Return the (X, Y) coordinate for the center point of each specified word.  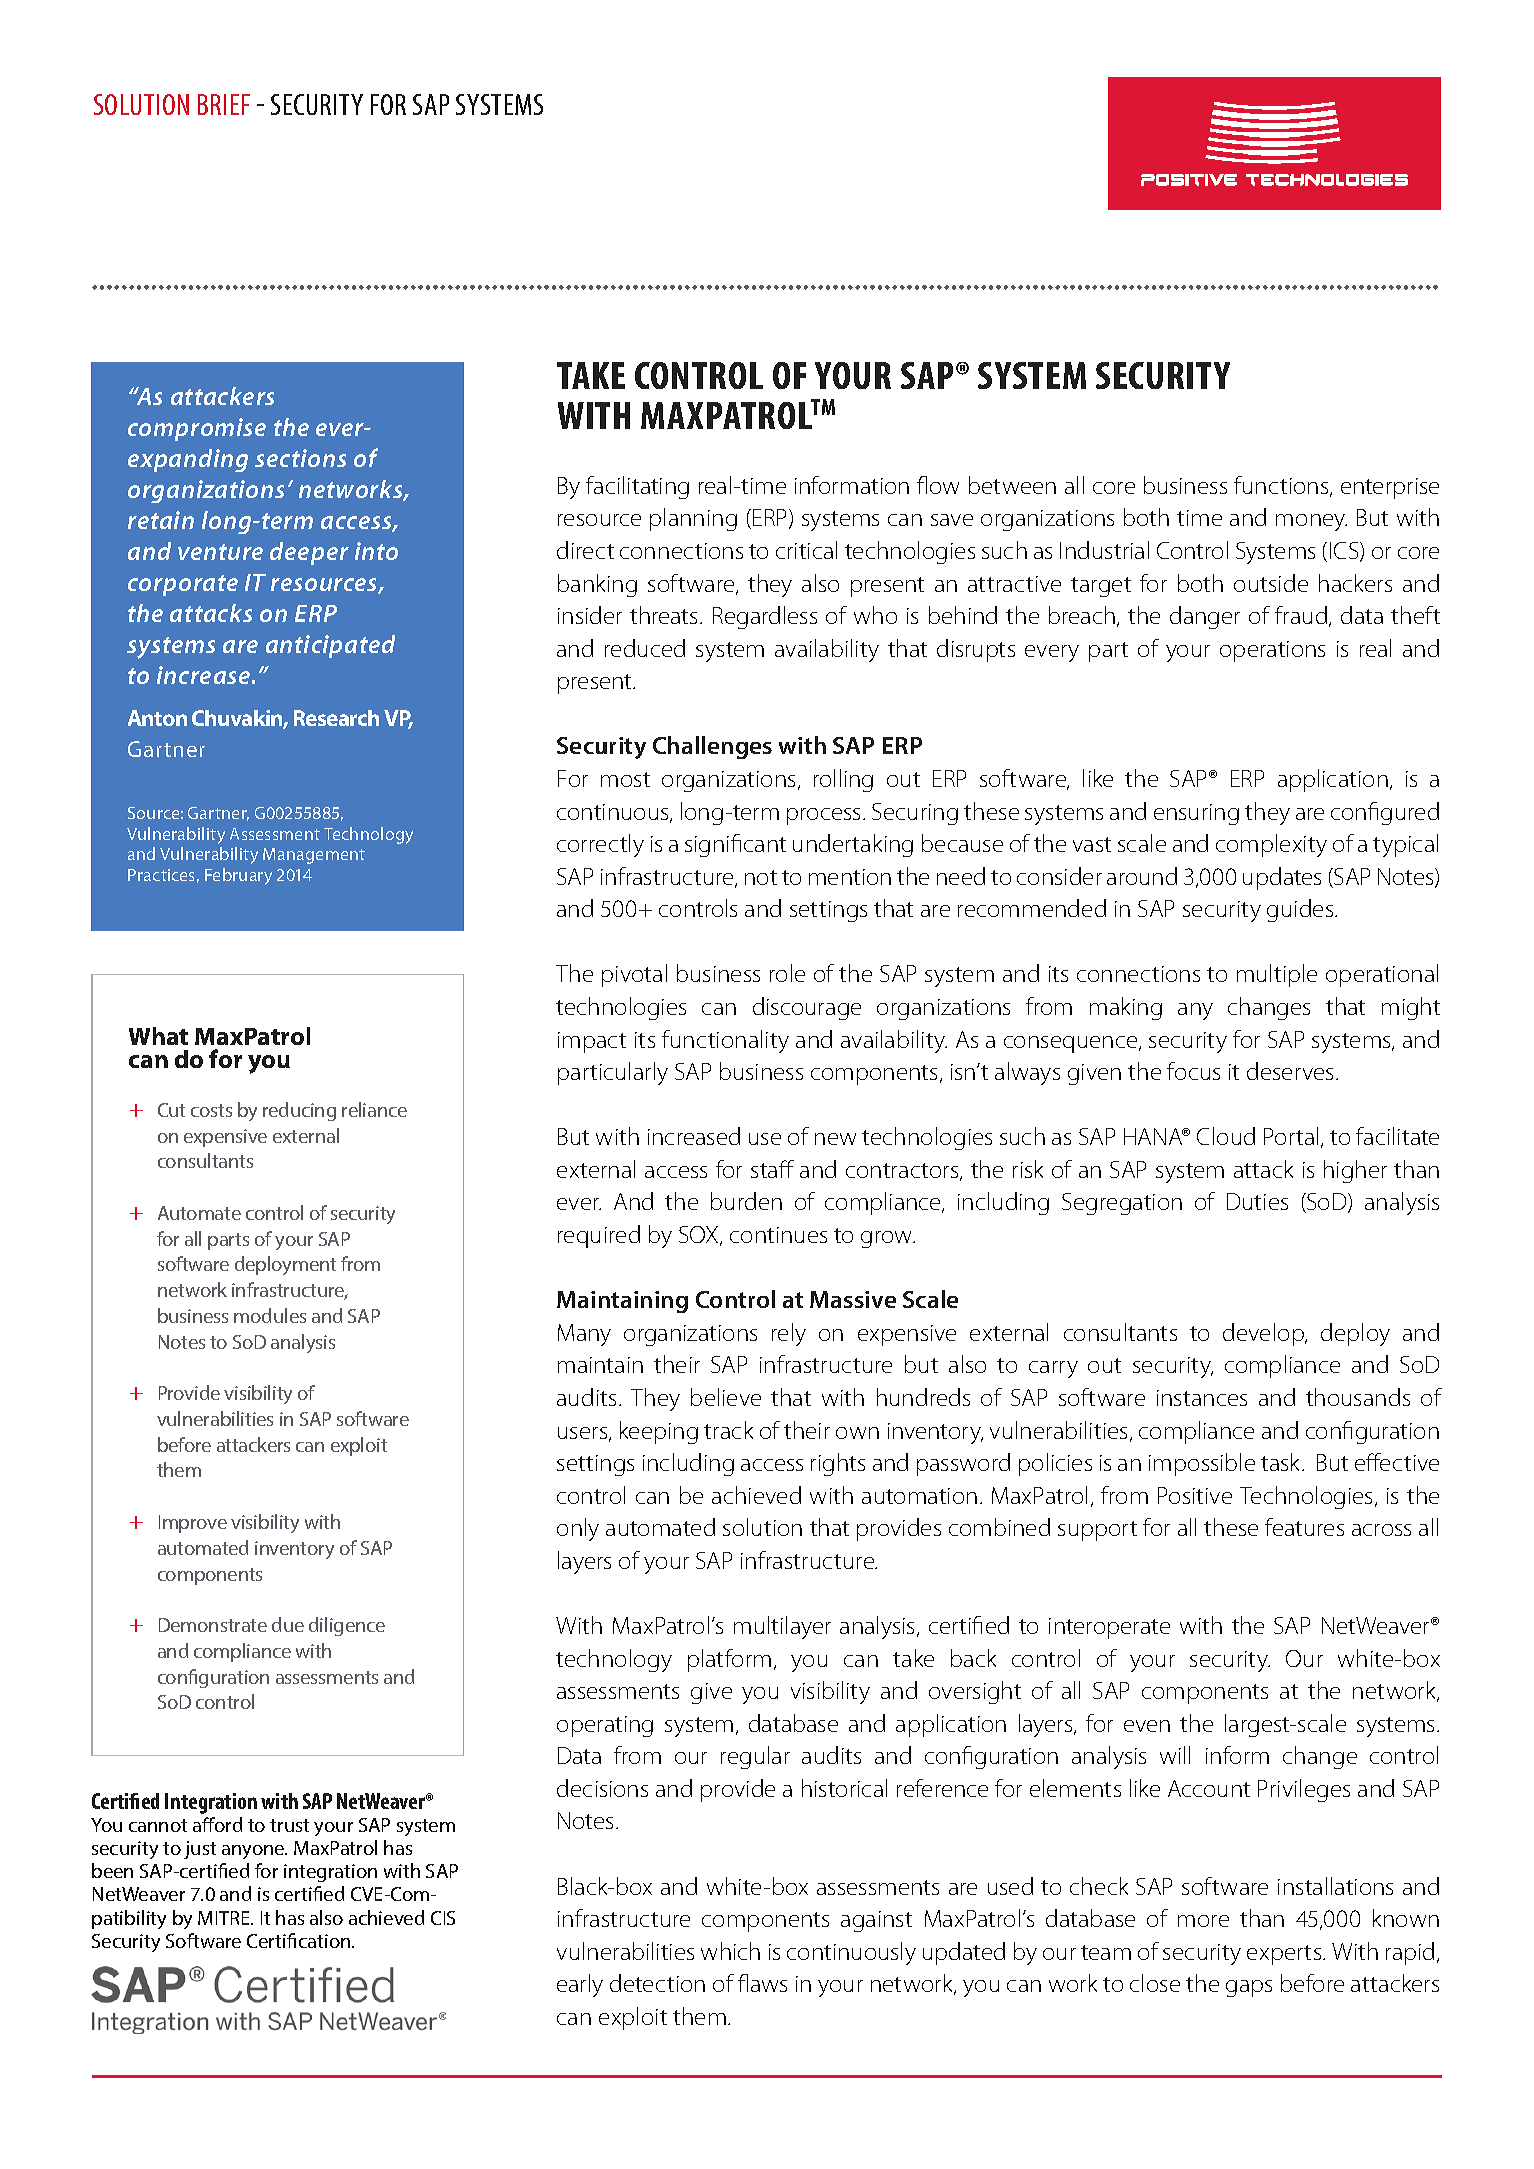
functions (1282, 486)
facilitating (637, 487)
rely (789, 1334)
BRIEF (224, 104)
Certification (300, 1940)
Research (336, 718)
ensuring (1196, 814)
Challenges (712, 747)
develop (1264, 1334)
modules (270, 1315)
